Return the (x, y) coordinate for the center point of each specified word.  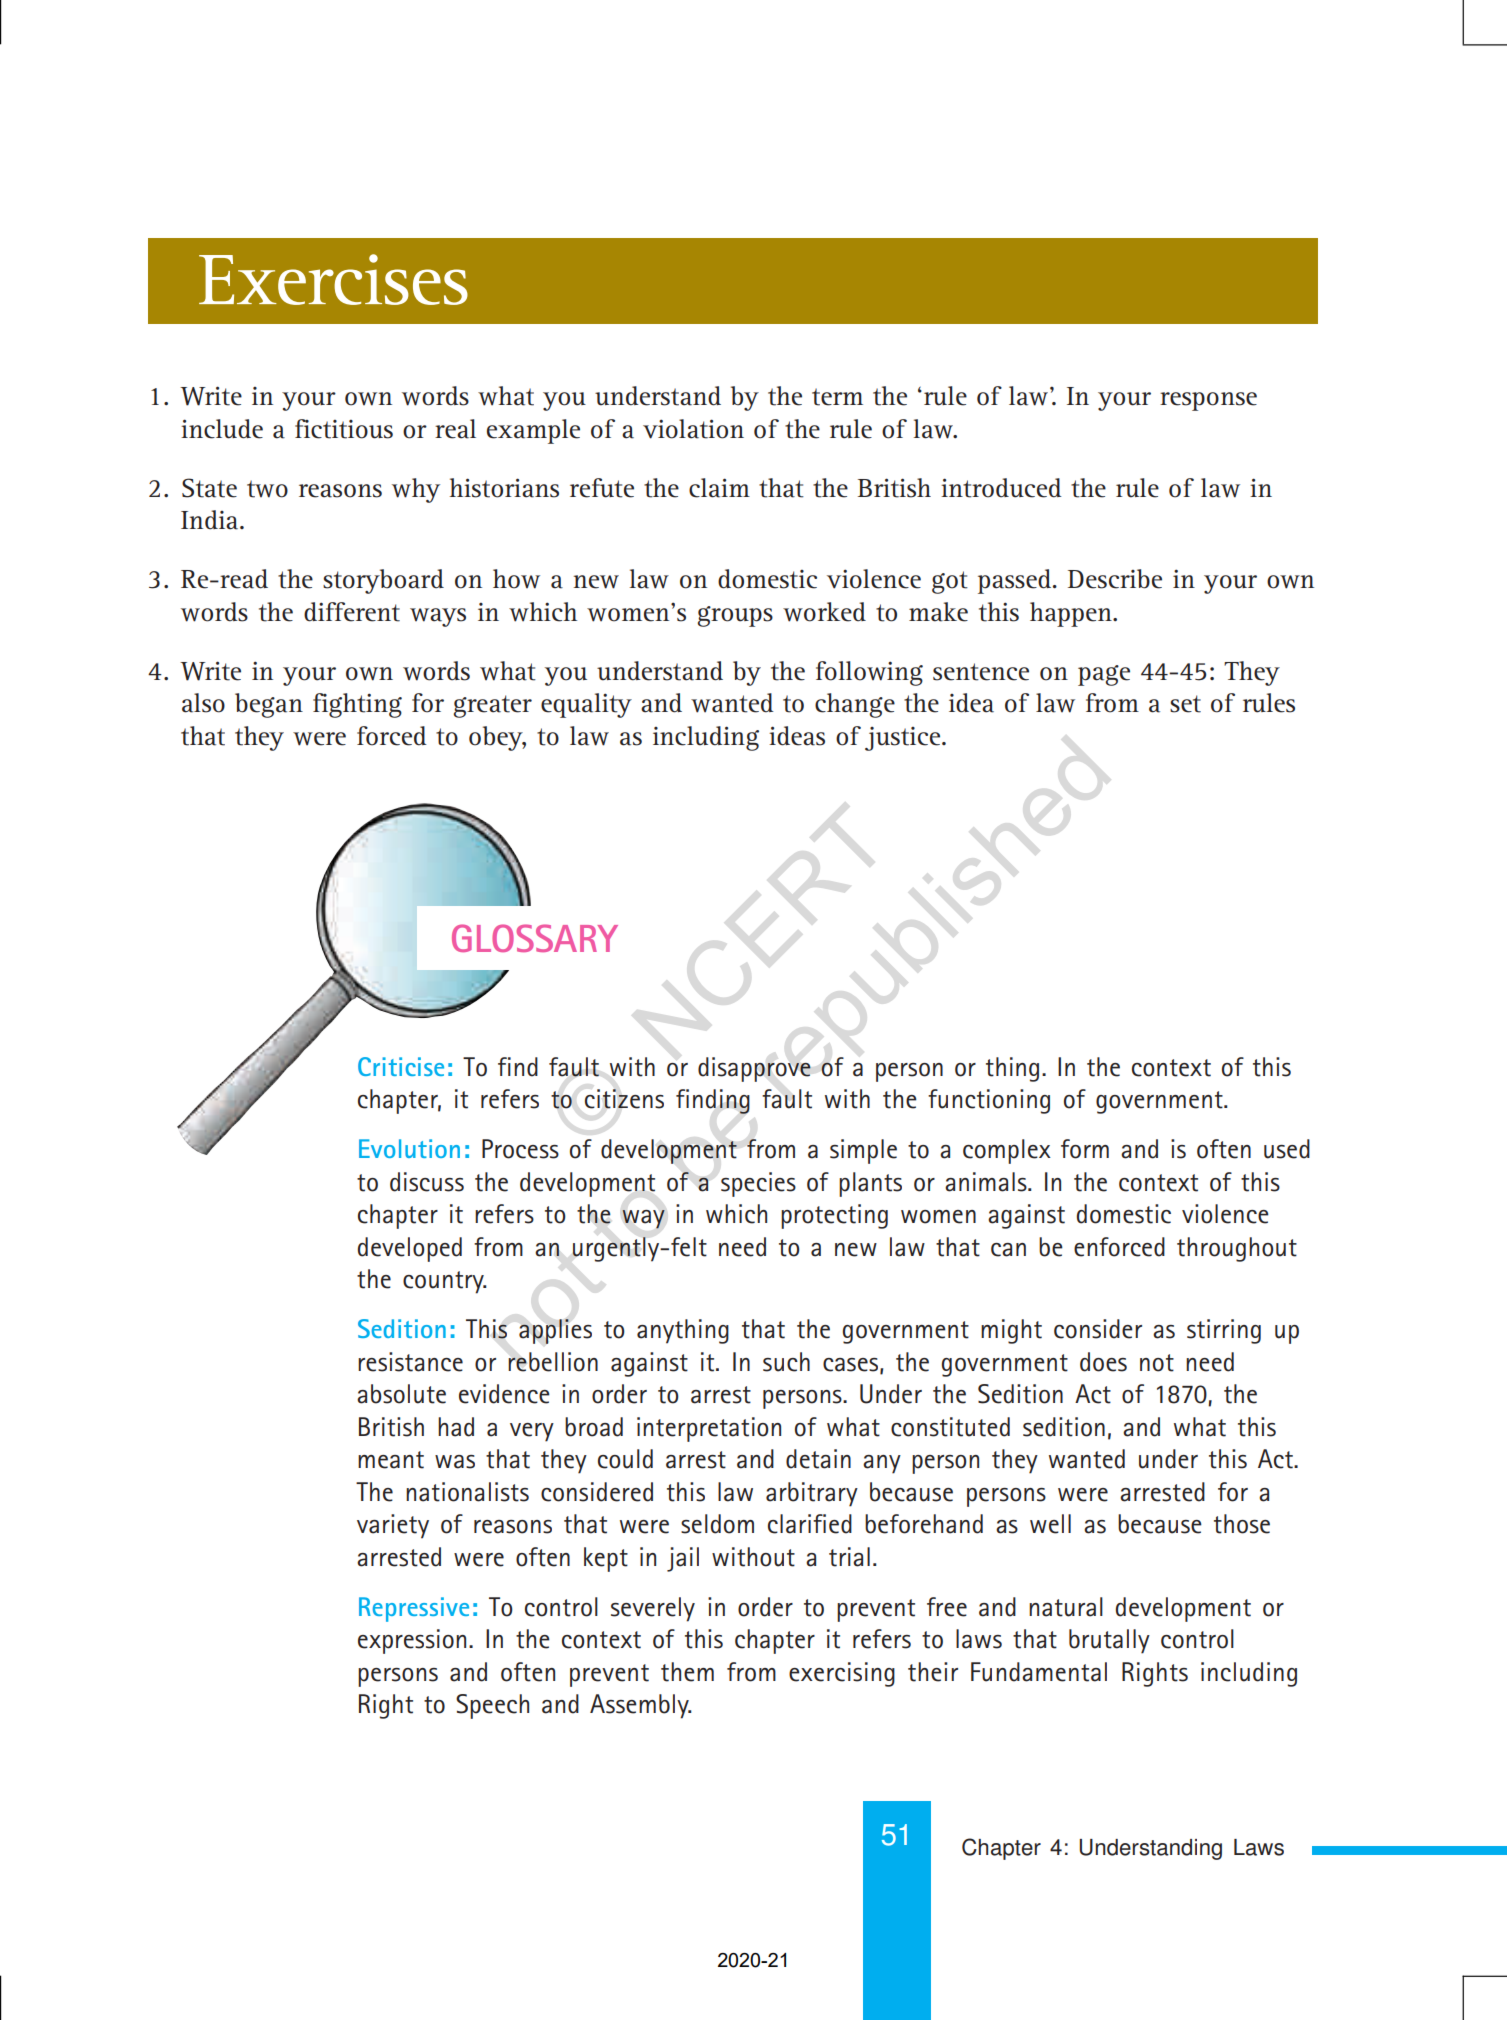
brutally (1109, 1641)
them (687, 1672)
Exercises (333, 279)
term (837, 397)
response (1208, 401)
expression (412, 1641)
